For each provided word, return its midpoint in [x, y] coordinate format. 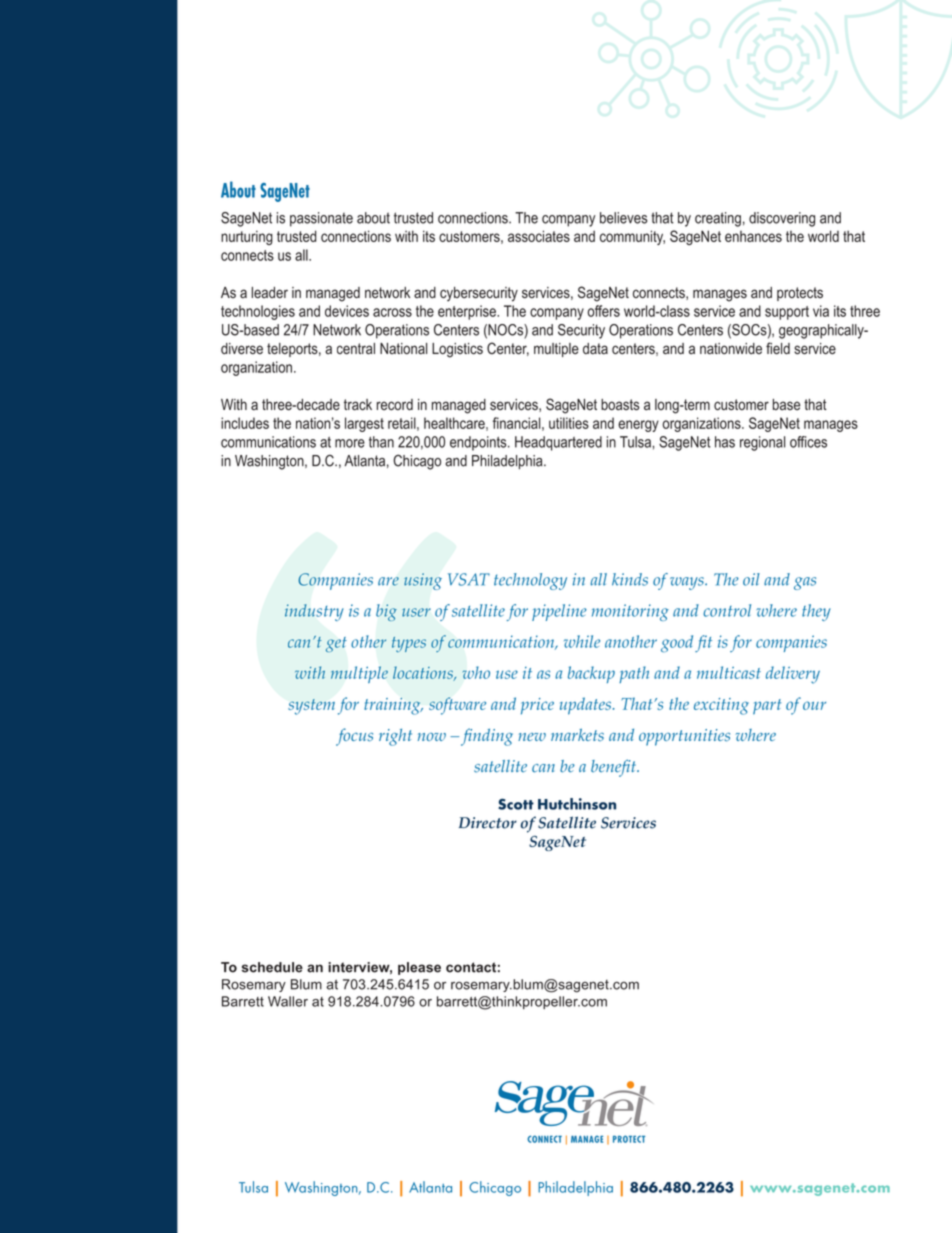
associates [539, 236]
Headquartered [558, 443]
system [311, 707]
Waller [288, 1001]
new [532, 737]
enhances [753, 236]
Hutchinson [577, 804]
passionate [321, 219]
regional [762, 443]
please [419, 968]
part [767, 707]
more [350, 443]
